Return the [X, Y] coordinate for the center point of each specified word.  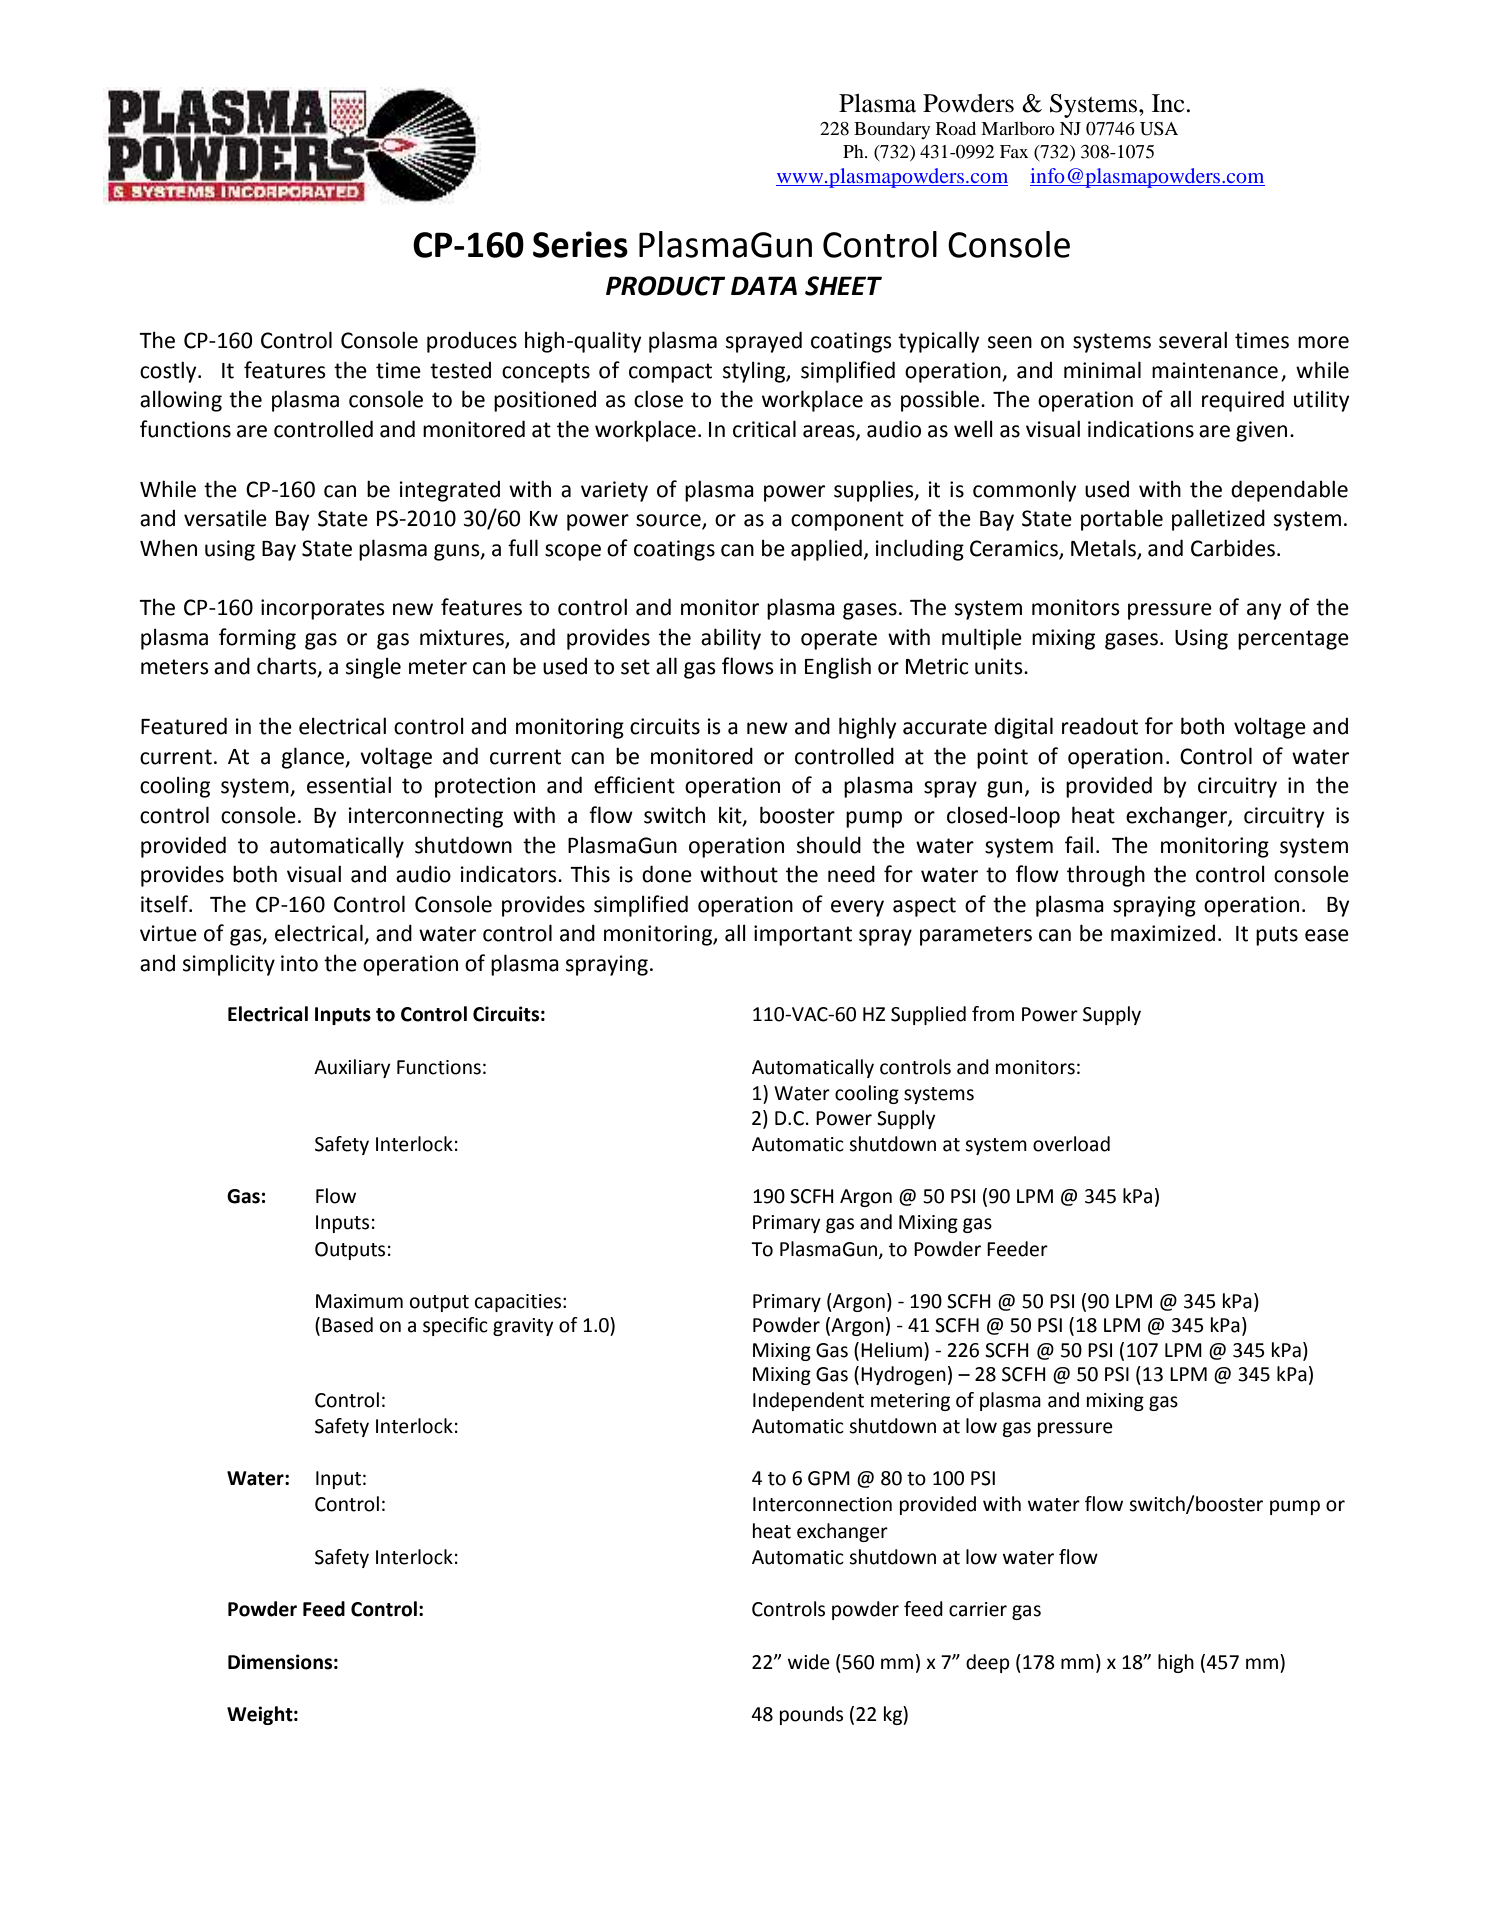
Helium [891, 1350]
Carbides [1234, 548]
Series [580, 244]
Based [347, 1325]
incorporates [323, 609]
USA [1159, 129]
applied [826, 550]
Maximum [359, 1301]
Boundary [892, 130]
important [803, 935]
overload [1071, 1144]
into [299, 963]
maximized [1163, 933]
